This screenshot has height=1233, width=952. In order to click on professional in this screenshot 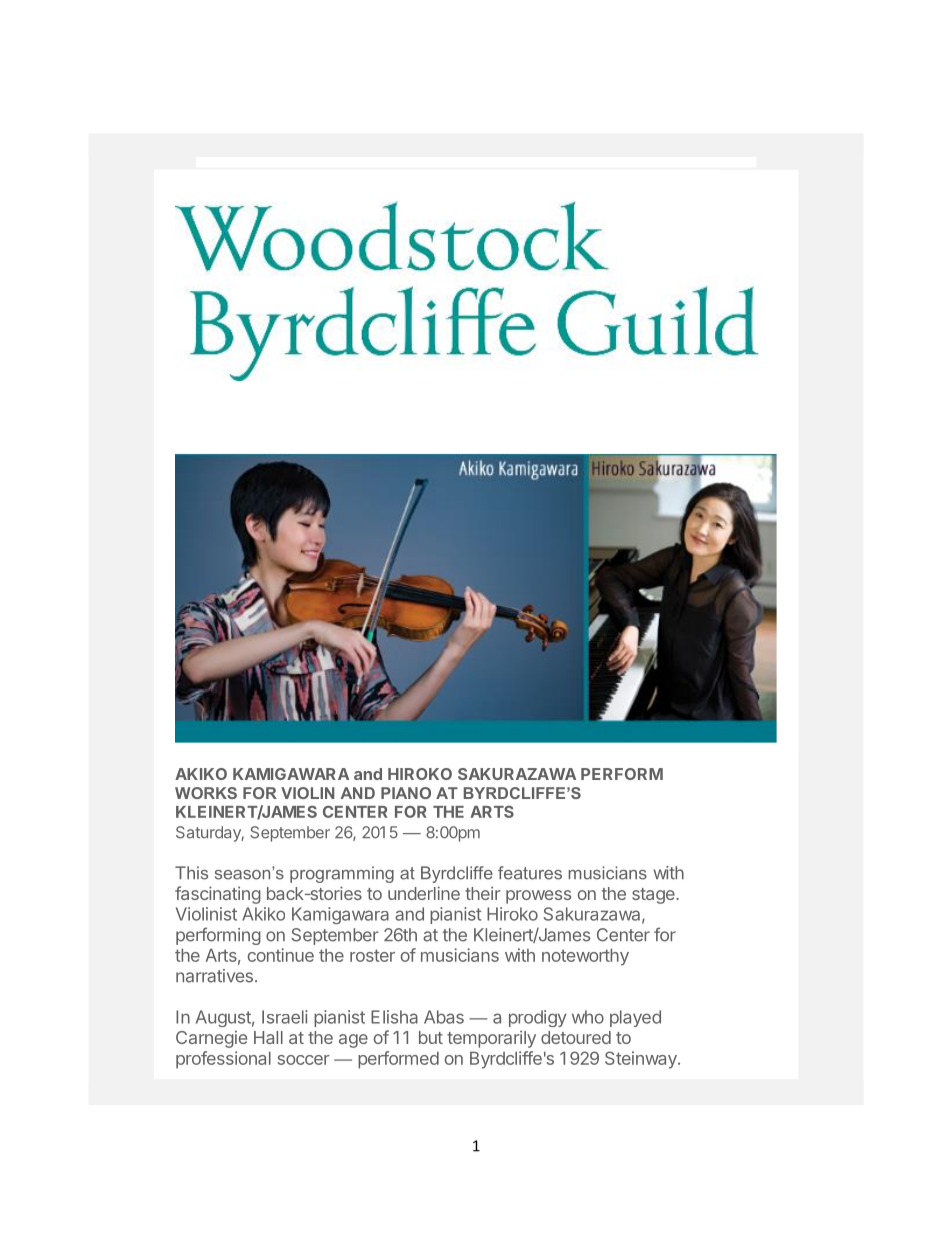, I will do `click(223, 1060)`.
